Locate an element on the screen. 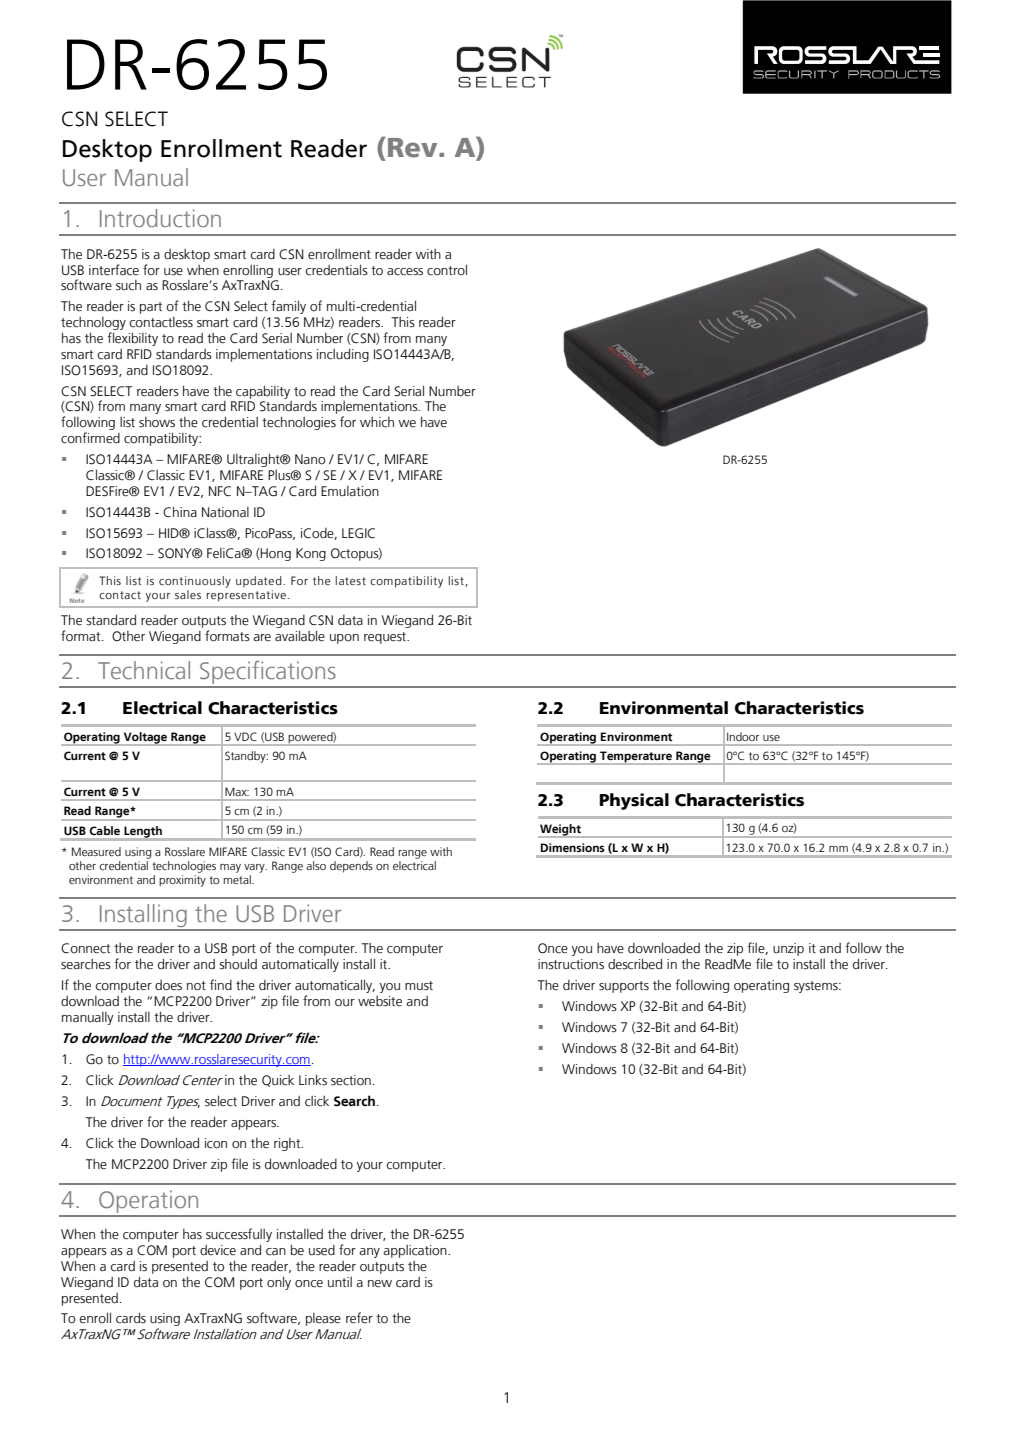  access is located at coordinates (405, 272).
